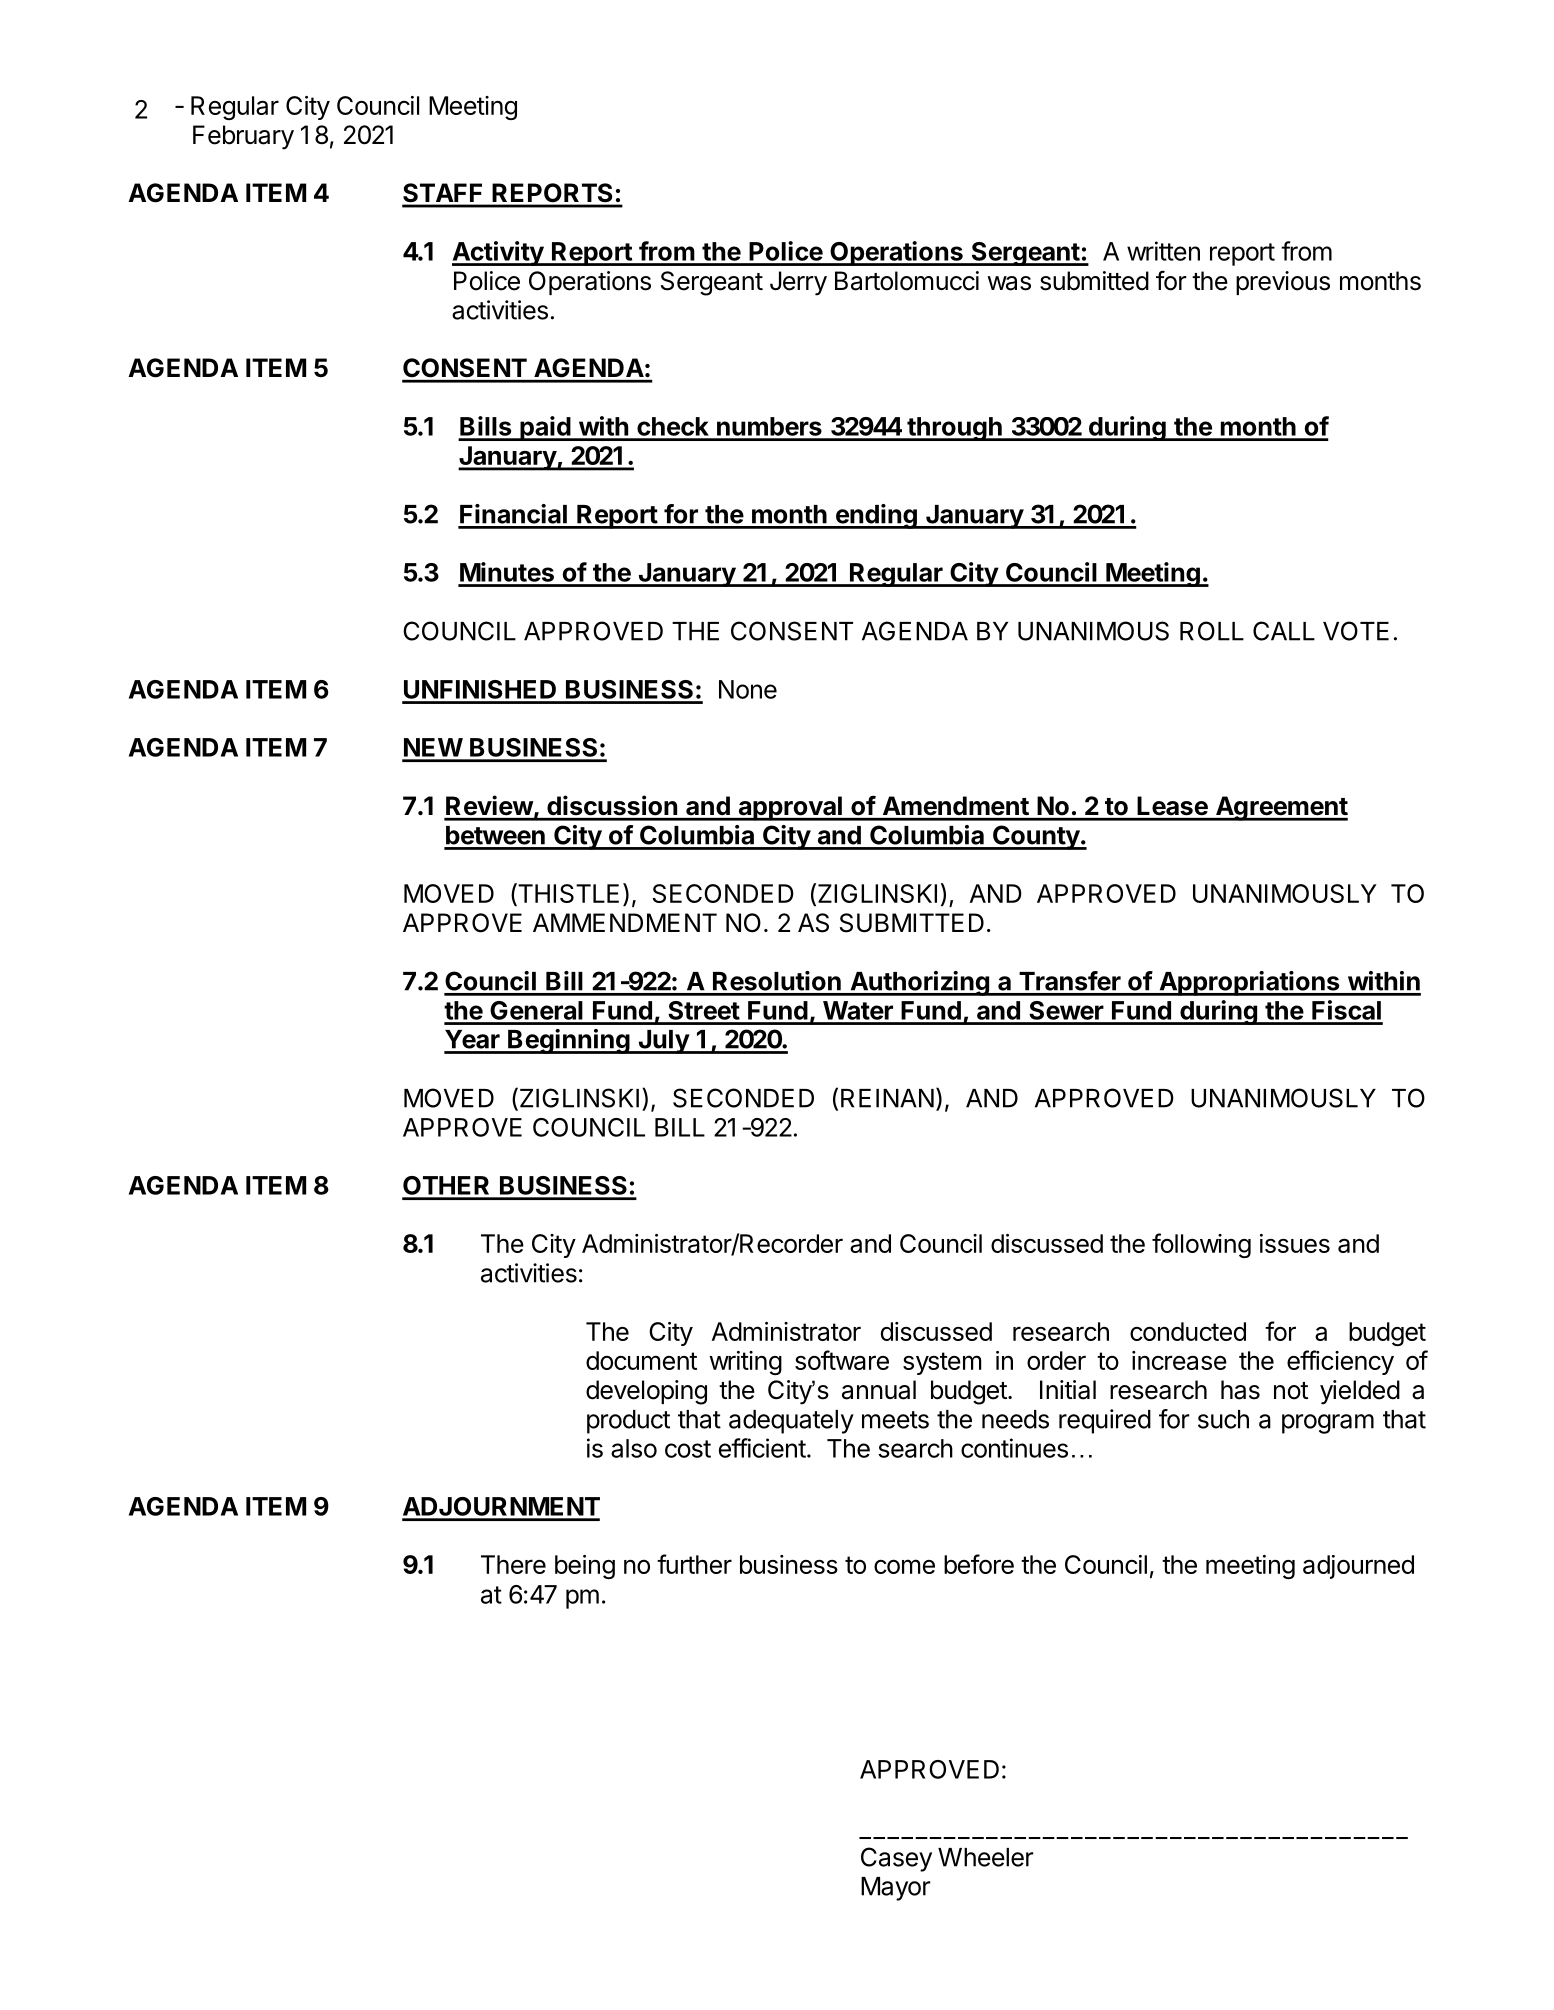 The width and height of the screenshot is (1554, 2010). What do you see at coordinates (919, 983) in the screenshot?
I see `Authorizing` at bounding box center [919, 983].
